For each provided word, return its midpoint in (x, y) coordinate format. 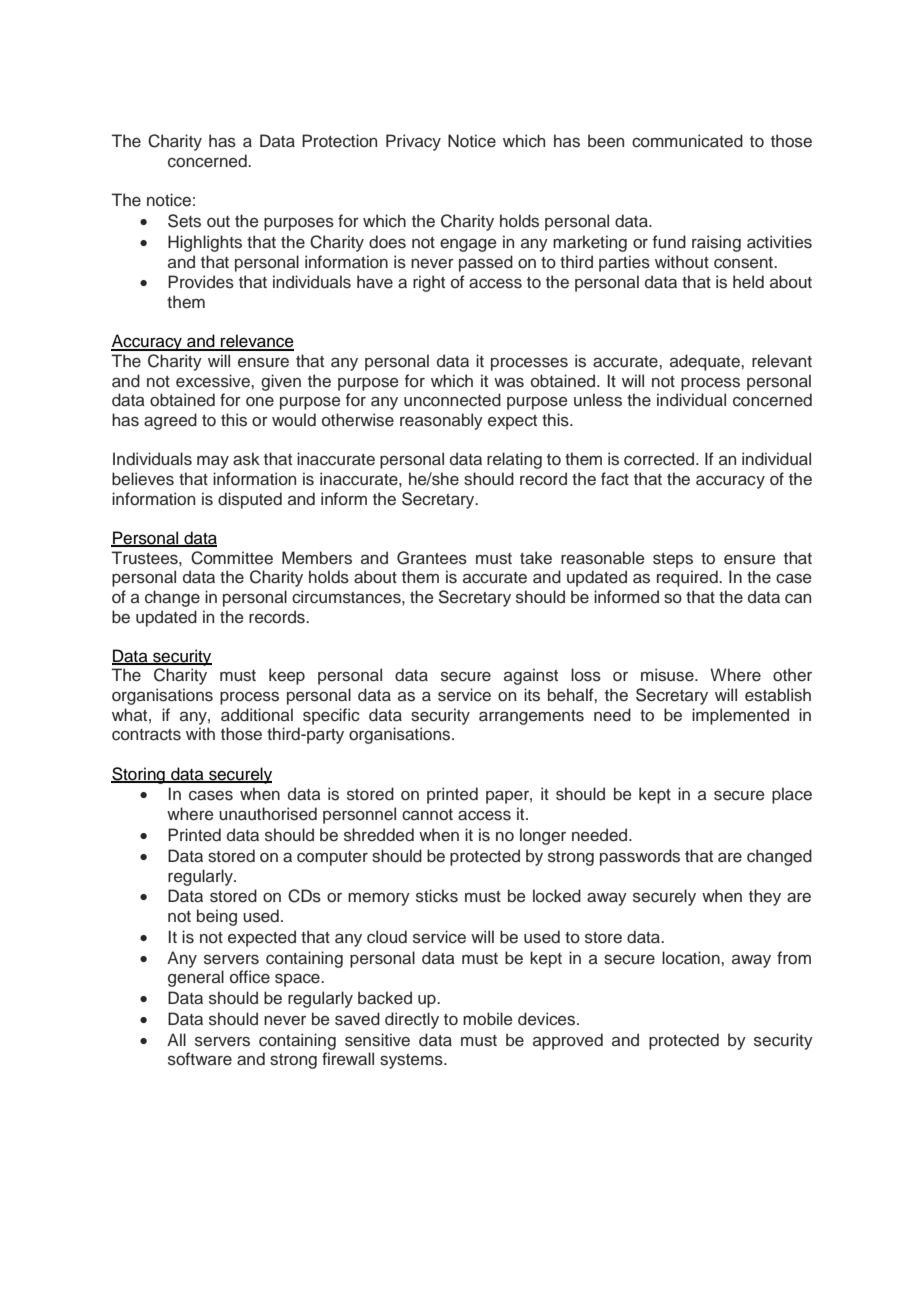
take (536, 558)
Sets (184, 221)
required (688, 578)
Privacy (413, 142)
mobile (488, 1019)
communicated (687, 141)
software (200, 1059)
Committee (232, 558)
